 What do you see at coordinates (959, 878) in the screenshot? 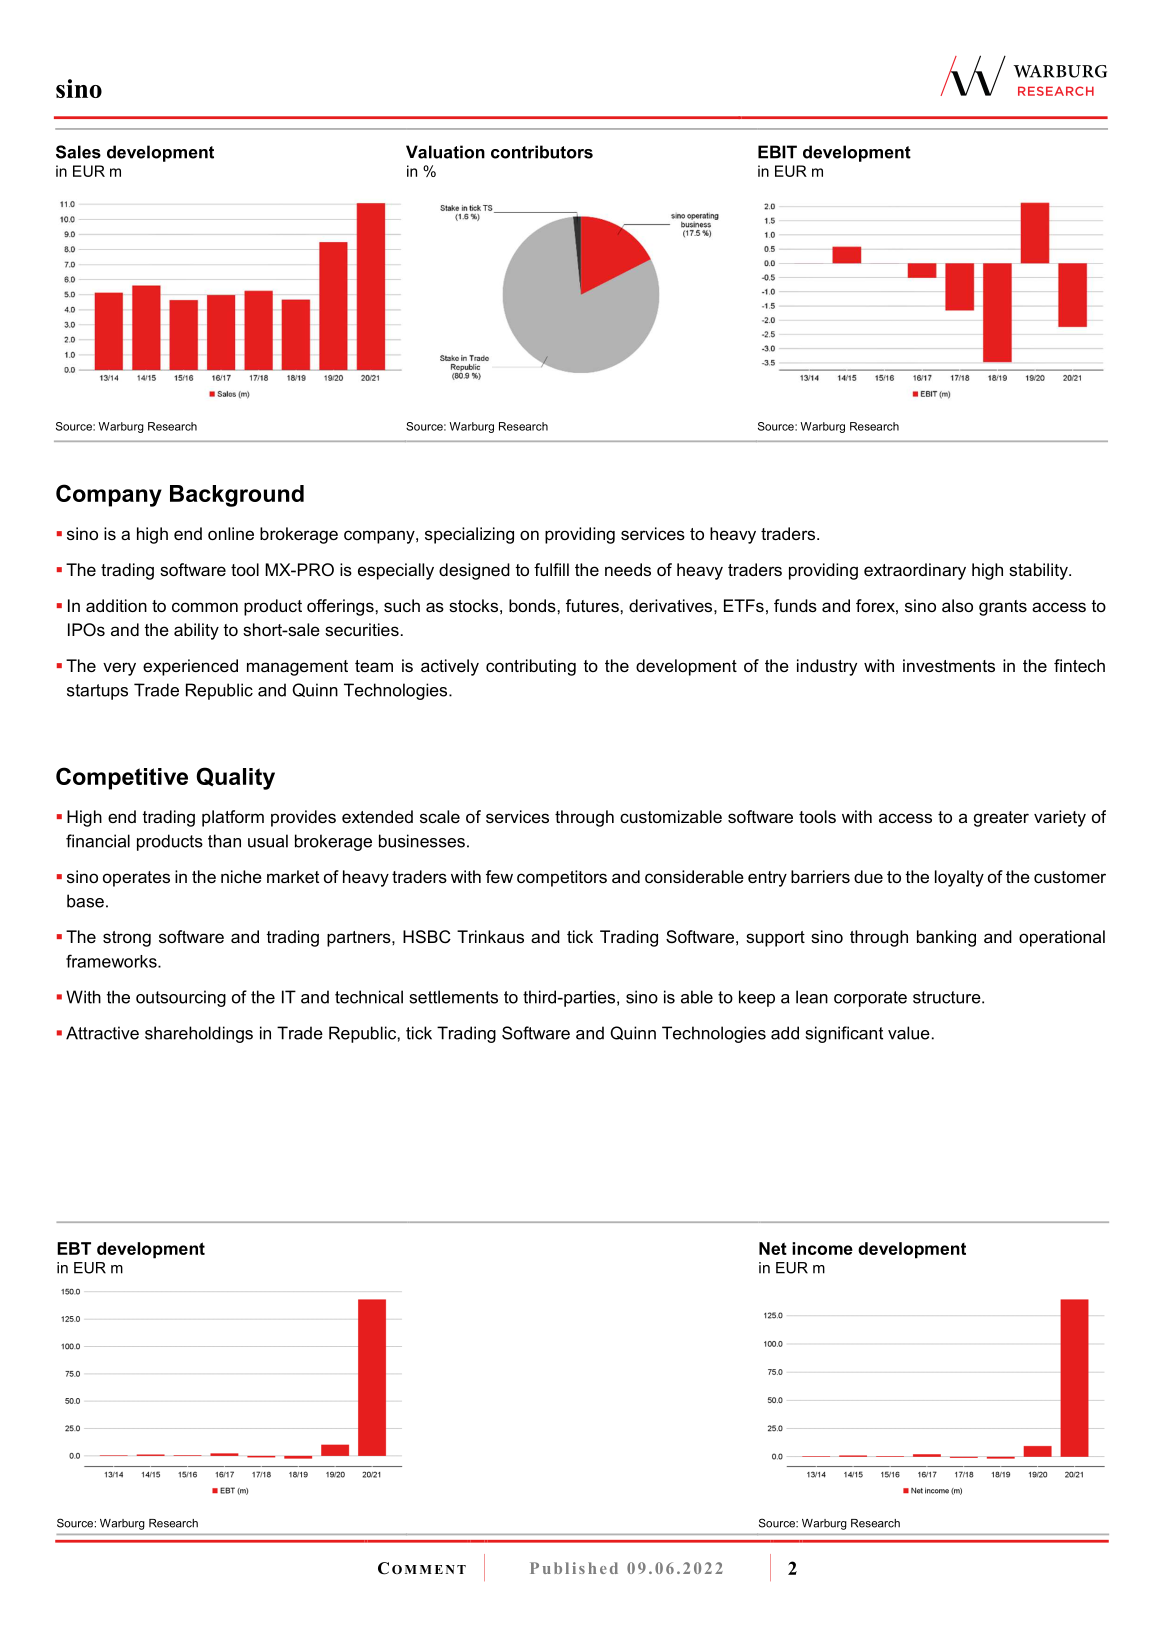
I see `loyalty` at bounding box center [959, 878].
